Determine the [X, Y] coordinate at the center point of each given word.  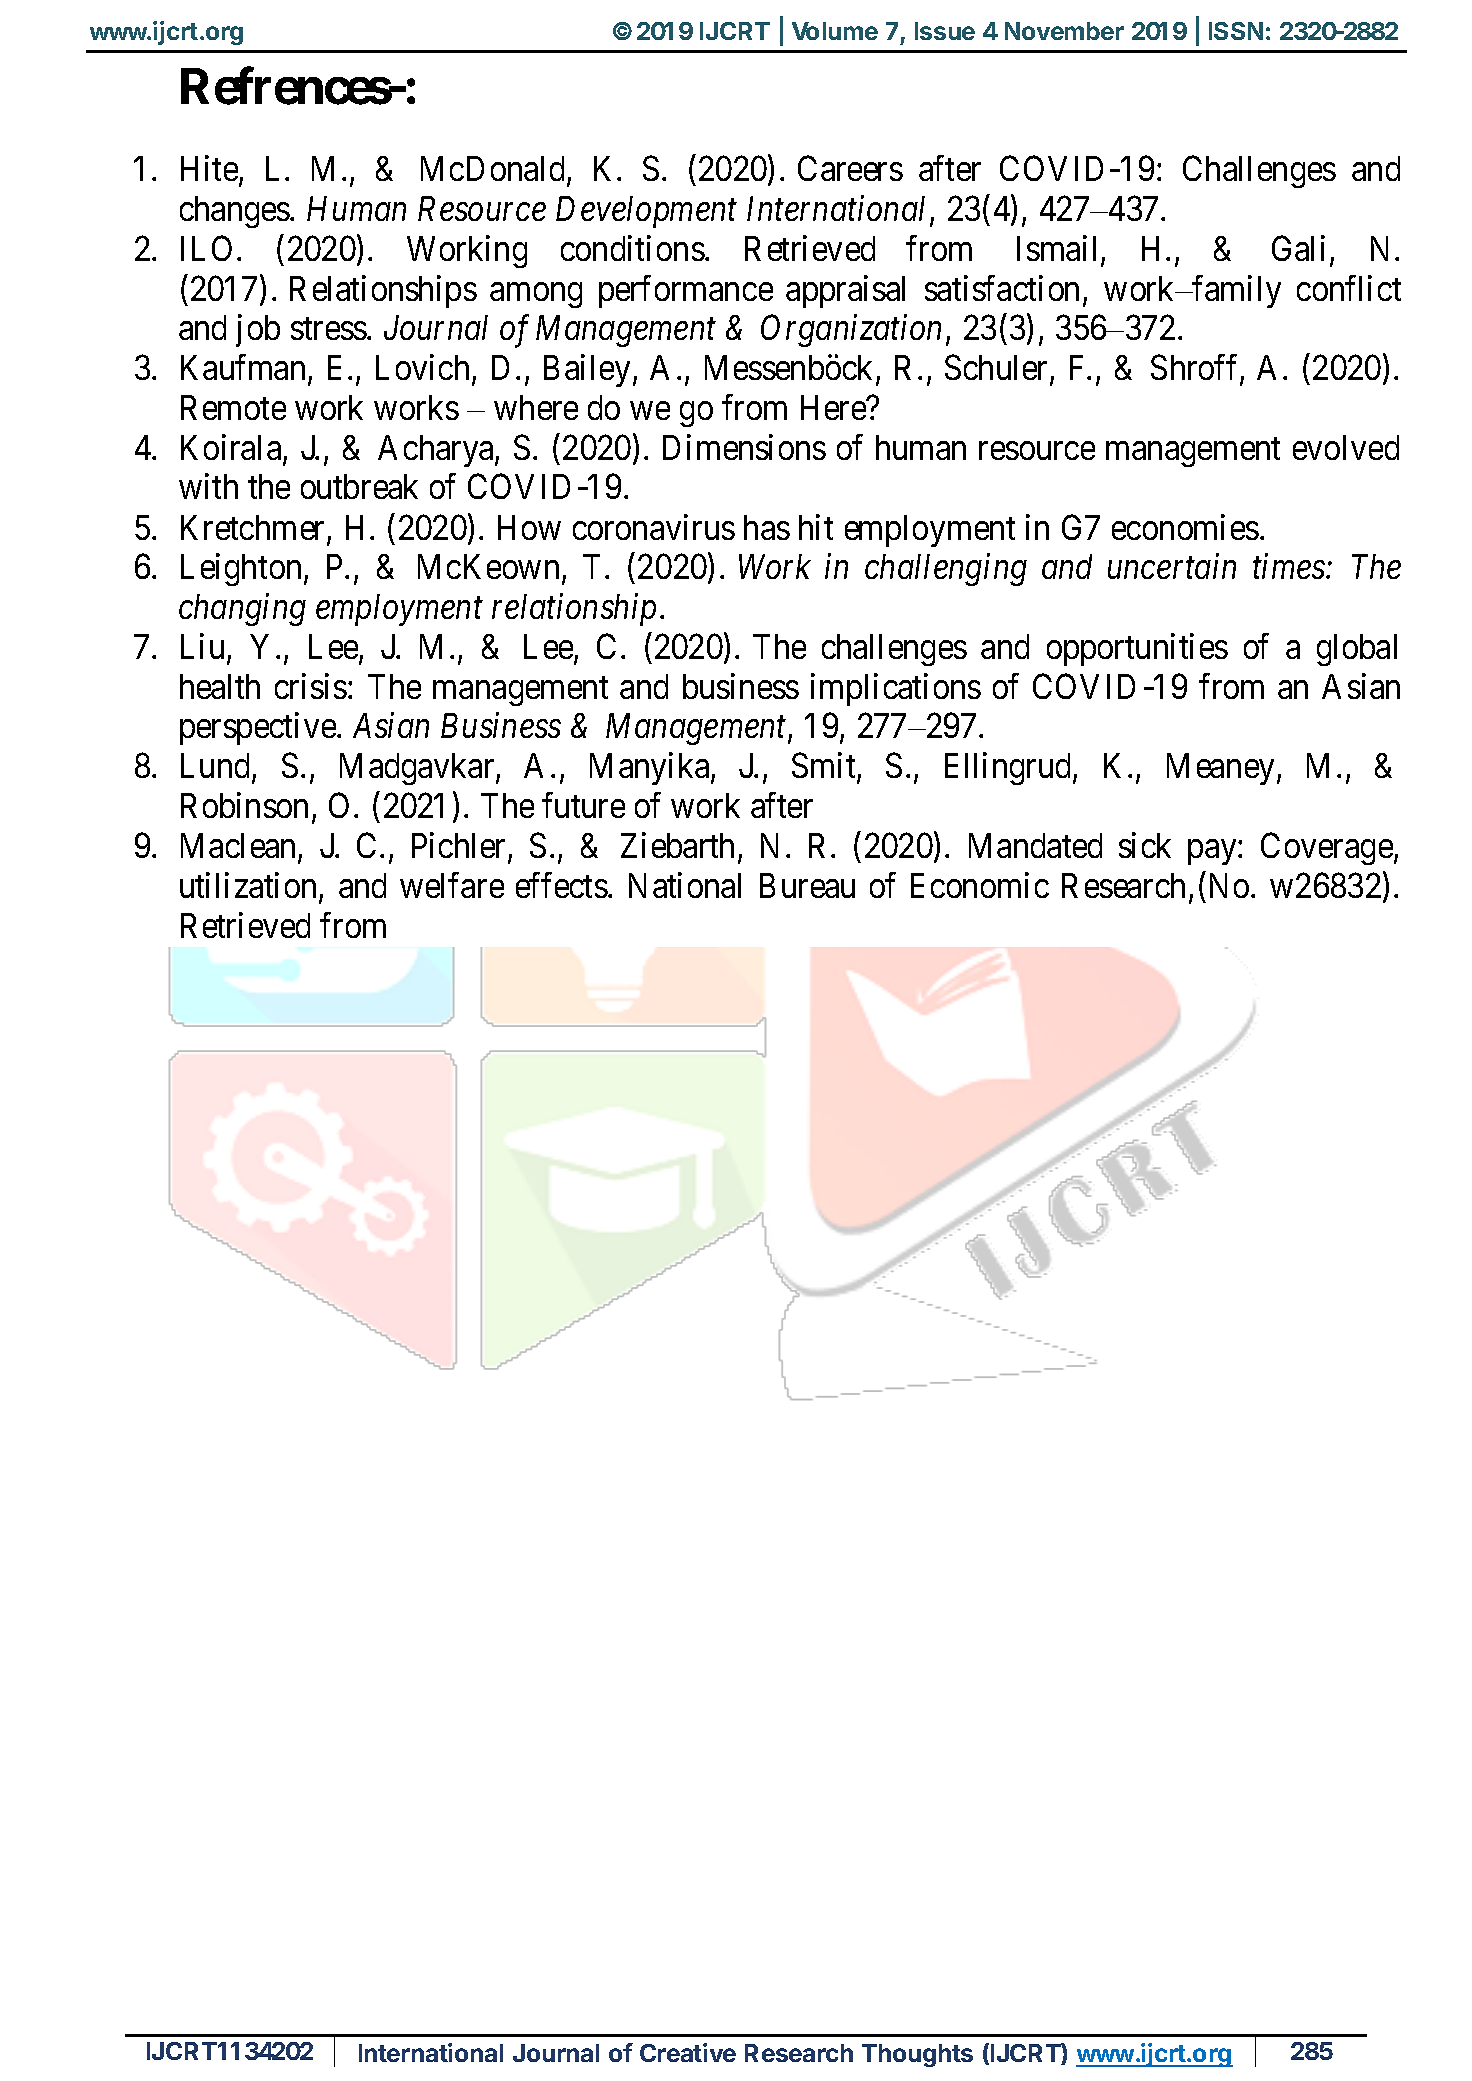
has [767, 527]
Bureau [807, 885]
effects [562, 885]
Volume [835, 31]
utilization [250, 886]
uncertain [1172, 566]
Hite [210, 169]
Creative [688, 2052]
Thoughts [917, 2055]
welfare [452, 885]
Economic [980, 885]
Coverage [1327, 849]
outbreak [359, 486]
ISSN [1236, 31]
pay [1213, 852]
